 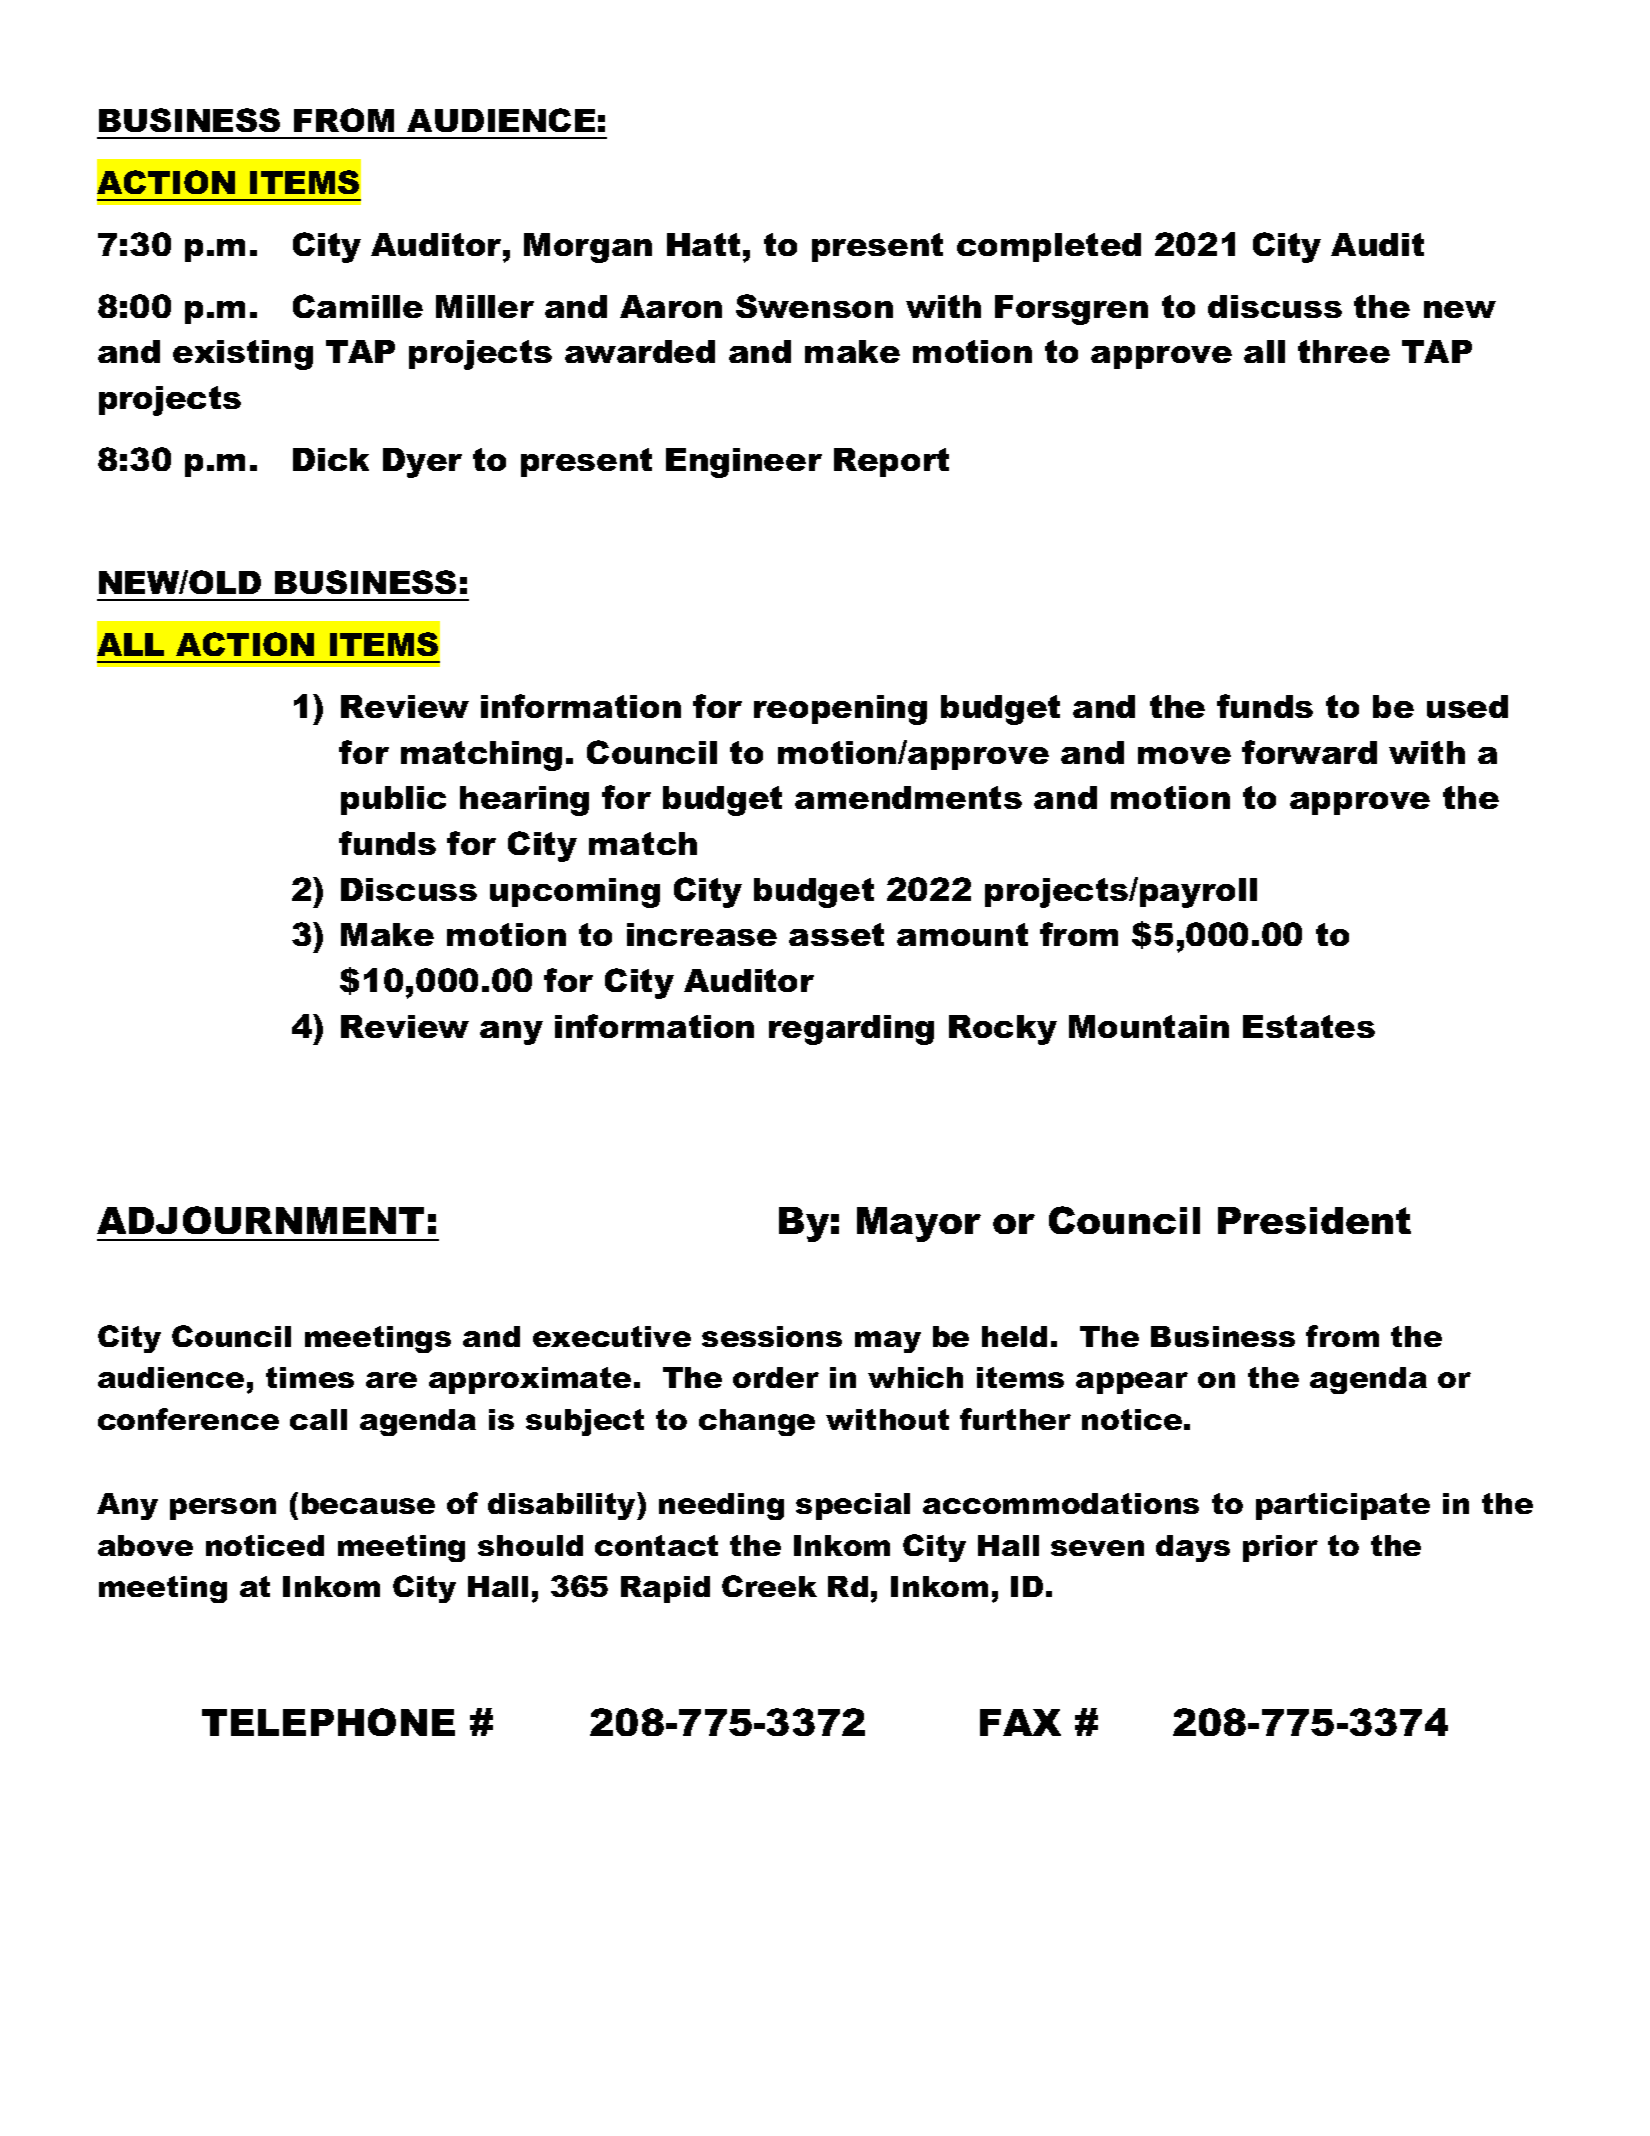 What do you see at coordinates (393, 800) in the image?
I see `public` at bounding box center [393, 800].
